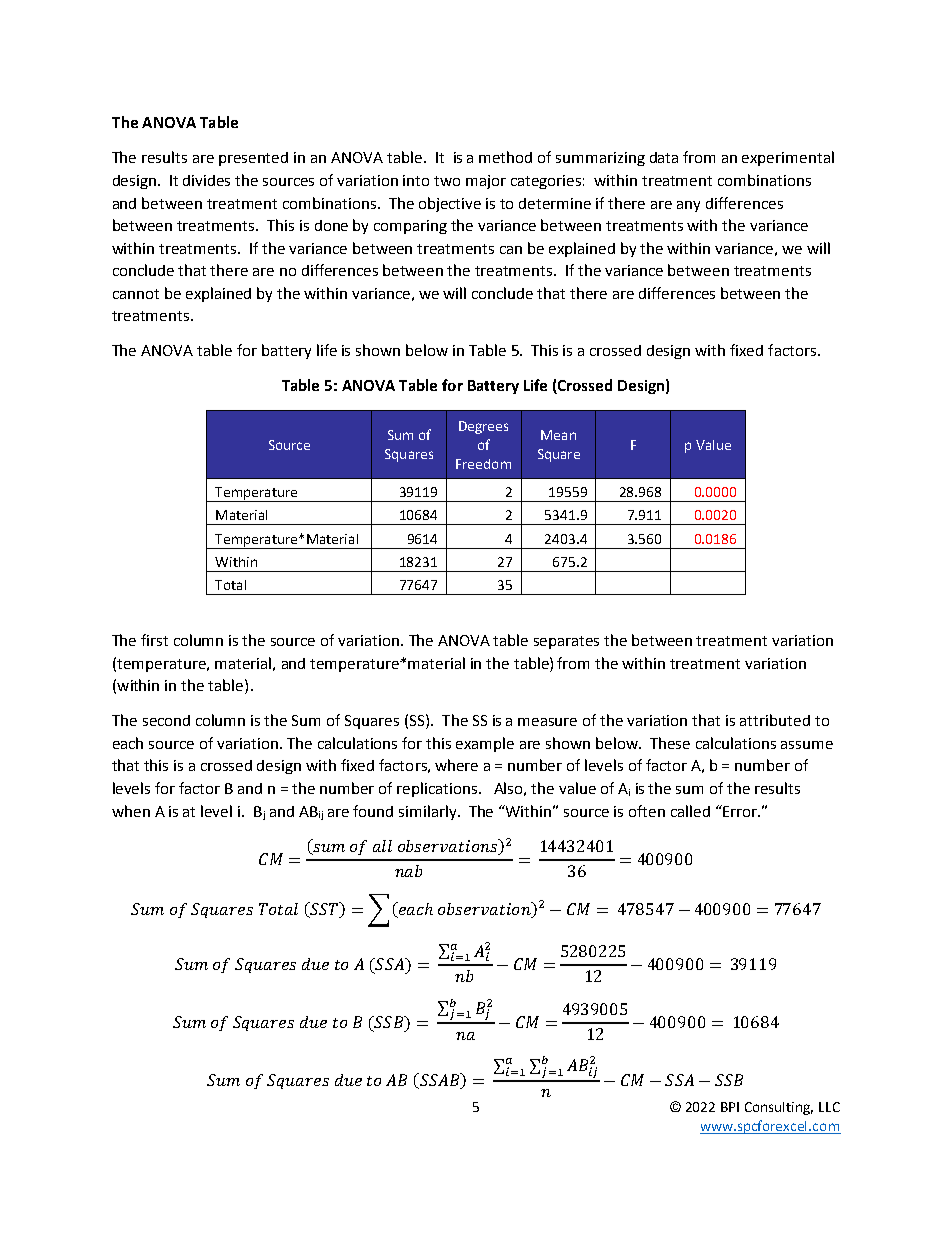 The image size is (952, 1233). I want to click on BPI, so click(730, 1107).
